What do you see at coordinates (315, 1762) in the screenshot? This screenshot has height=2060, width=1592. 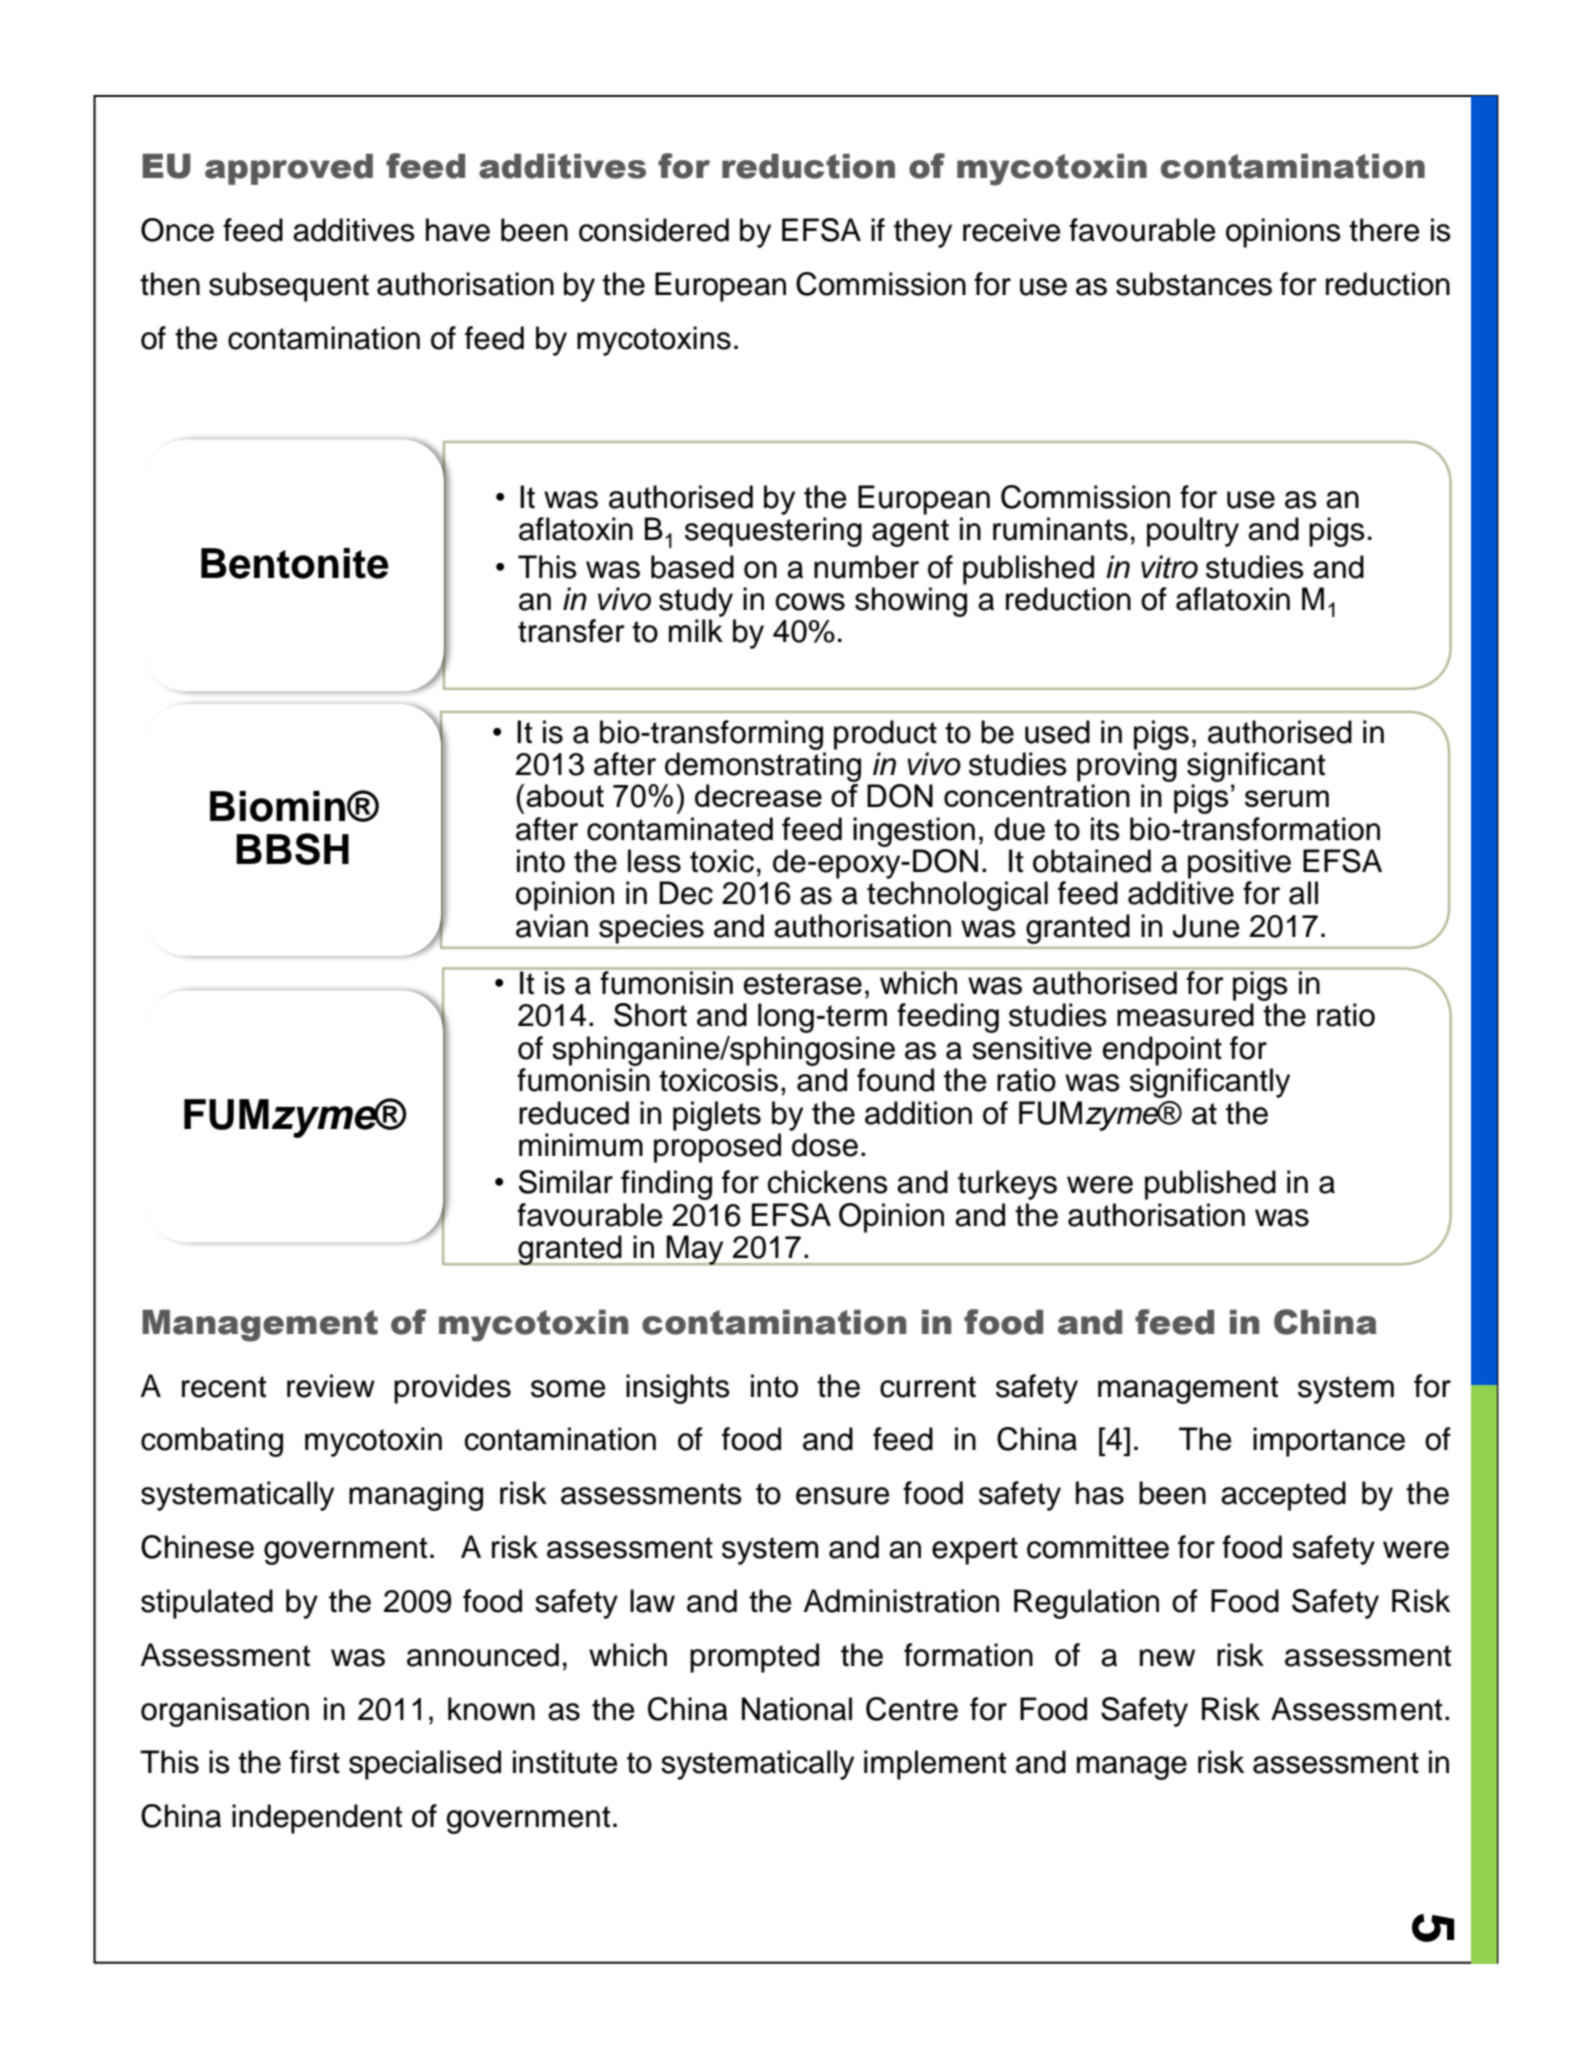 I see `first` at bounding box center [315, 1762].
